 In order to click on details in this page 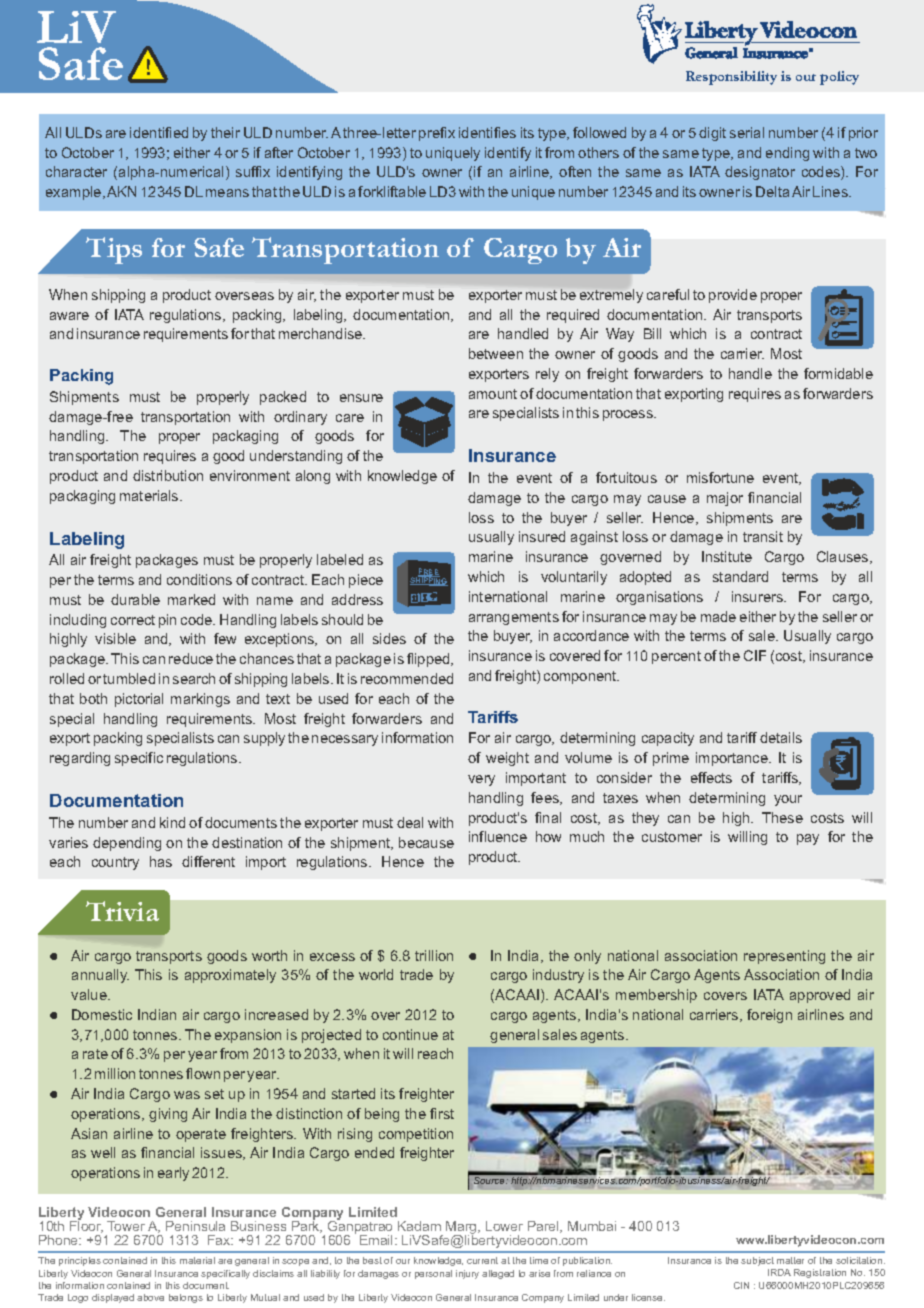, I will do `click(781, 737)`.
